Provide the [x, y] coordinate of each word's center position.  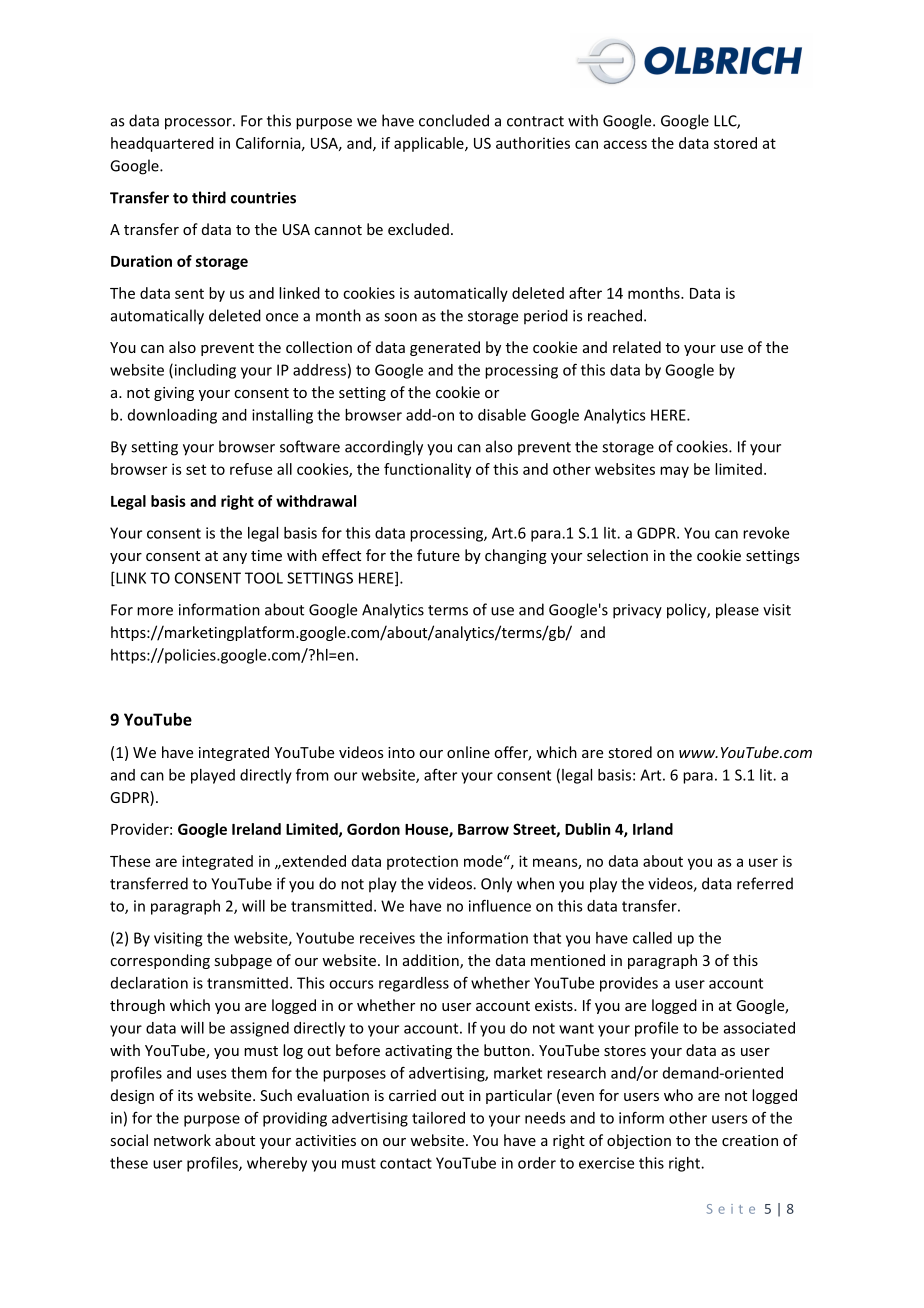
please [737, 611]
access [625, 144]
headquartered [162, 144]
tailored [438, 1118]
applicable [430, 144]
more [155, 611]
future [438, 555]
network [182, 1140]
